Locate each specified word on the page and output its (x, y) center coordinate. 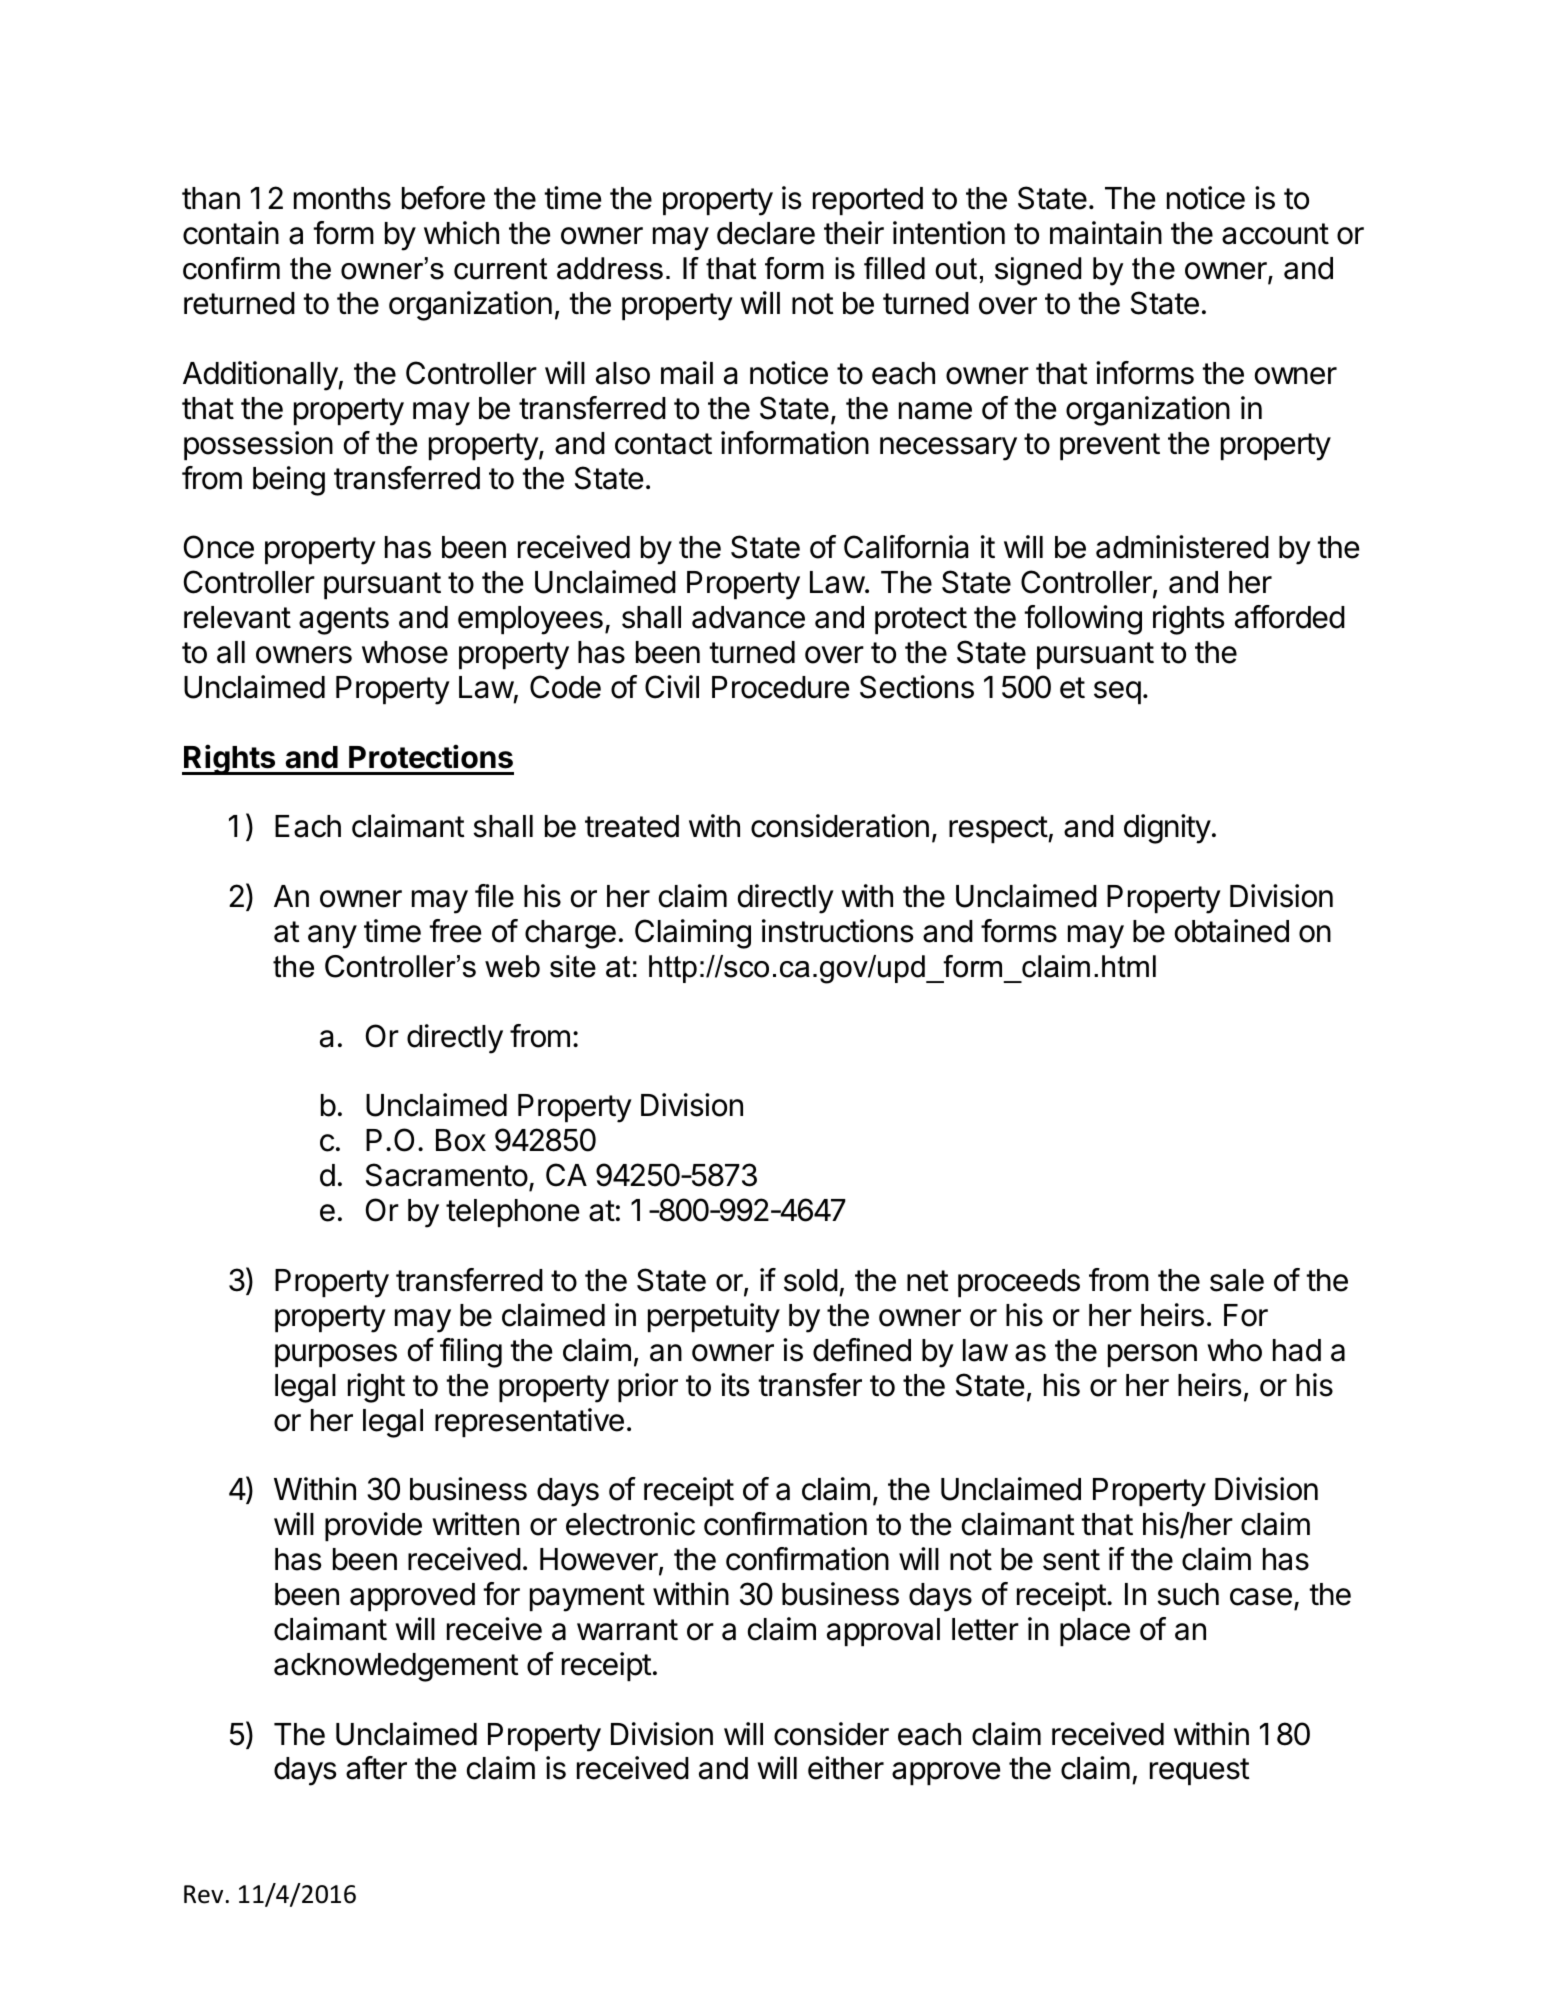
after (376, 1768)
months (342, 198)
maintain (1106, 233)
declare (766, 233)
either (846, 1768)
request (1200, 1771)
